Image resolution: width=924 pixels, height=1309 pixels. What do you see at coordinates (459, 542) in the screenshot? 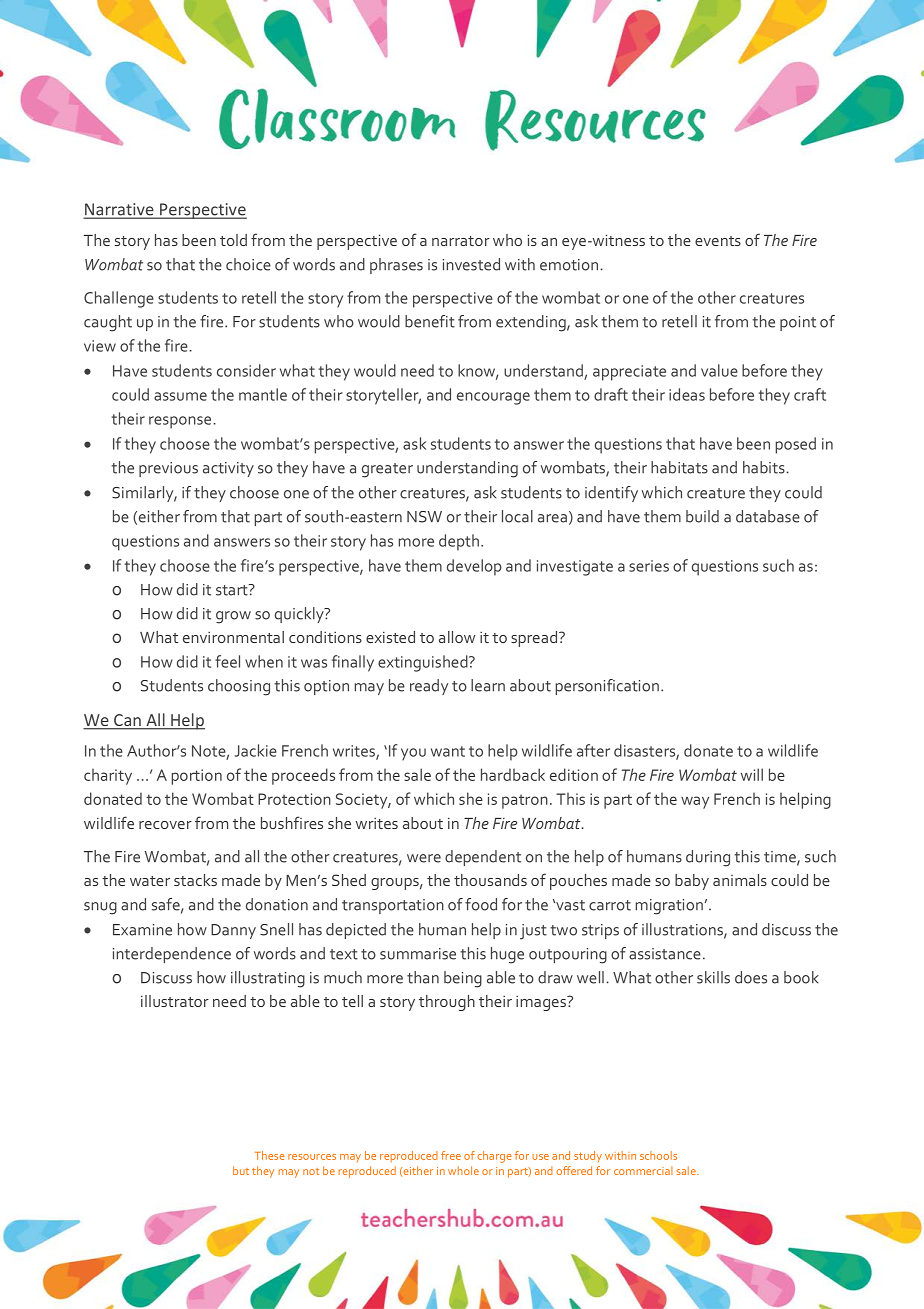
I see `depth` at bounding box center [459, 542].
